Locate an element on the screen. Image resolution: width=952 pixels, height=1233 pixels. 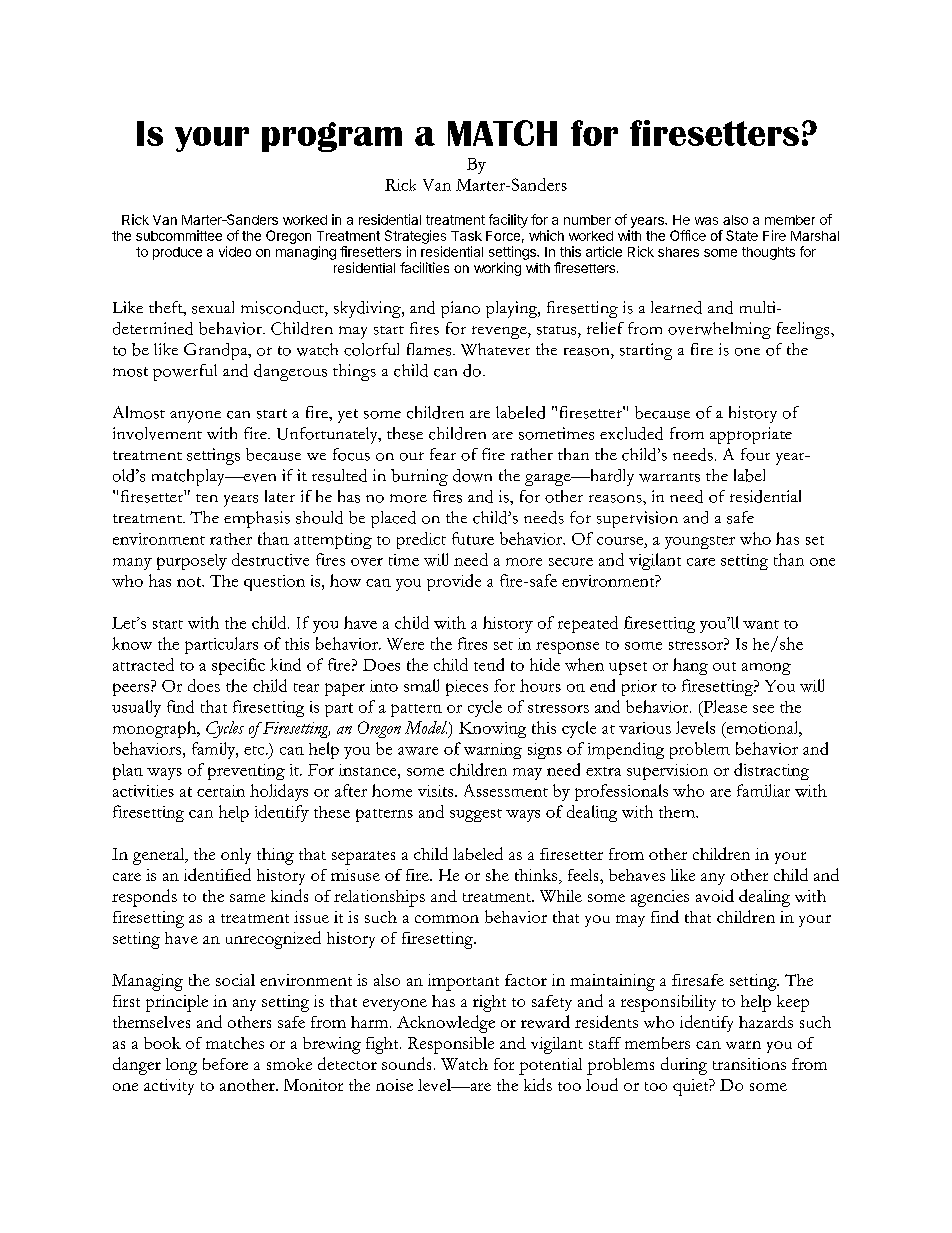
subcommittee is located at coordinates (179, 235).
